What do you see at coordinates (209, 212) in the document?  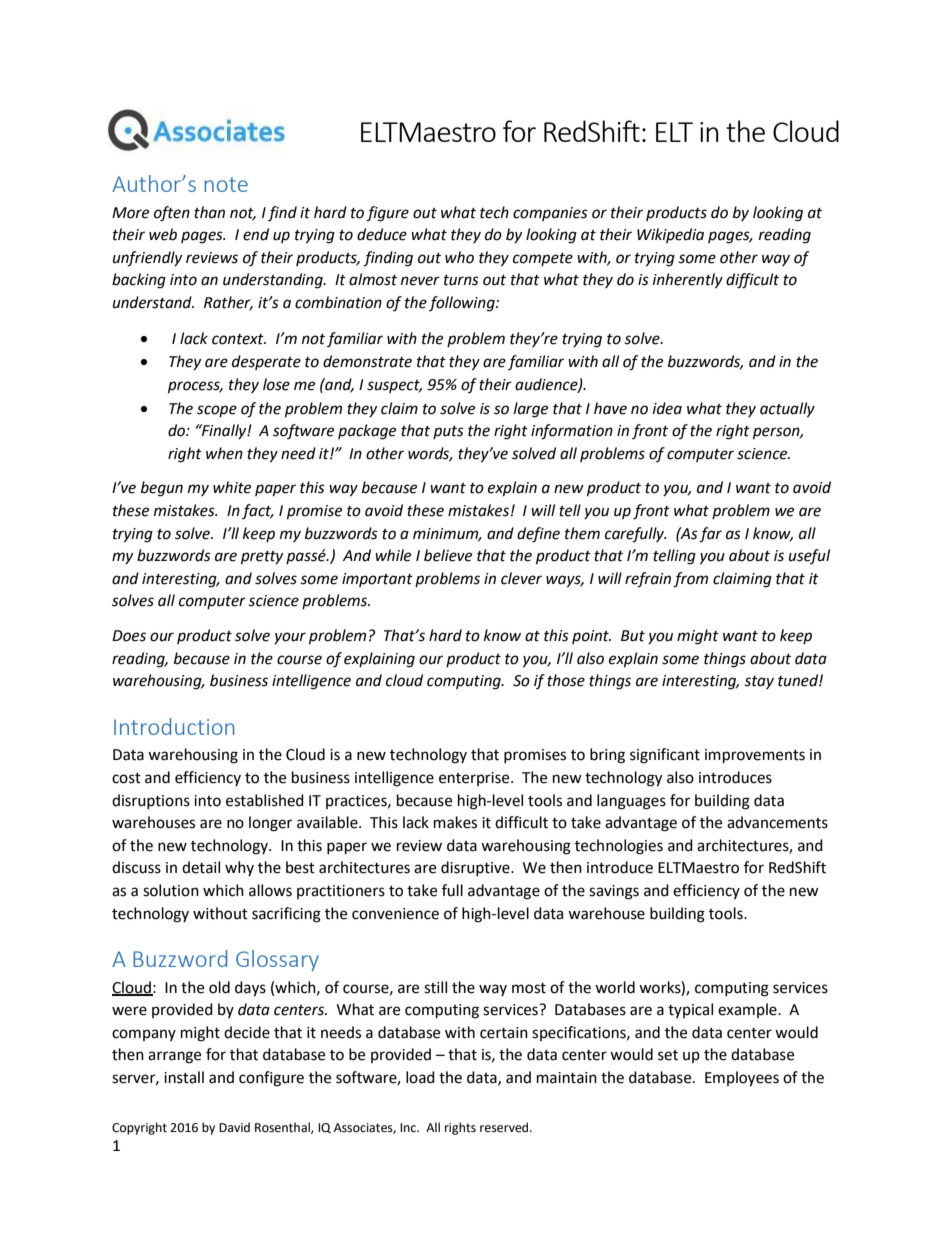 I see `than` at bounding box center [209, 212].
